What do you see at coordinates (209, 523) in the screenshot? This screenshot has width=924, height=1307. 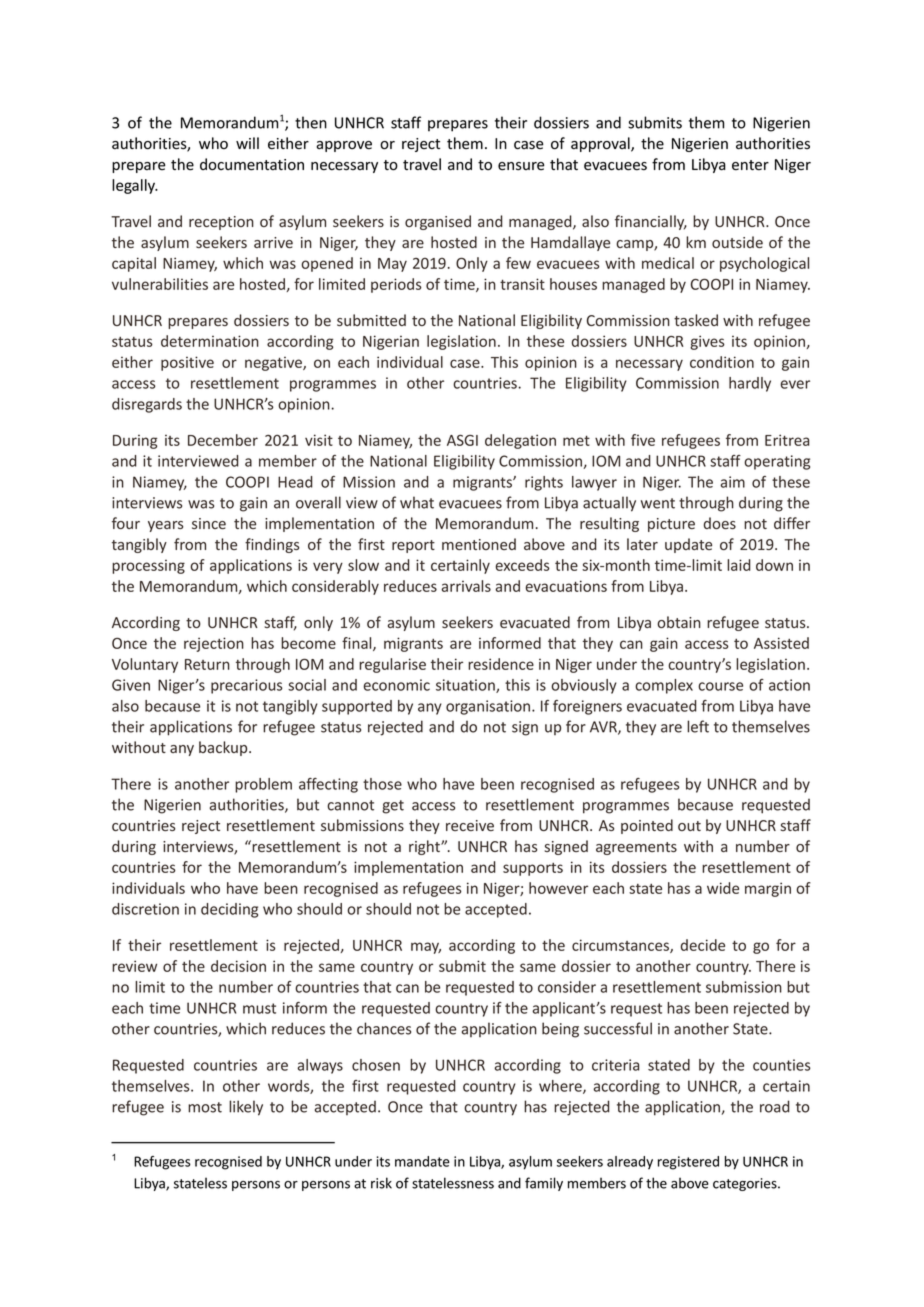 I see `since` at bounding box center [209, 523].
